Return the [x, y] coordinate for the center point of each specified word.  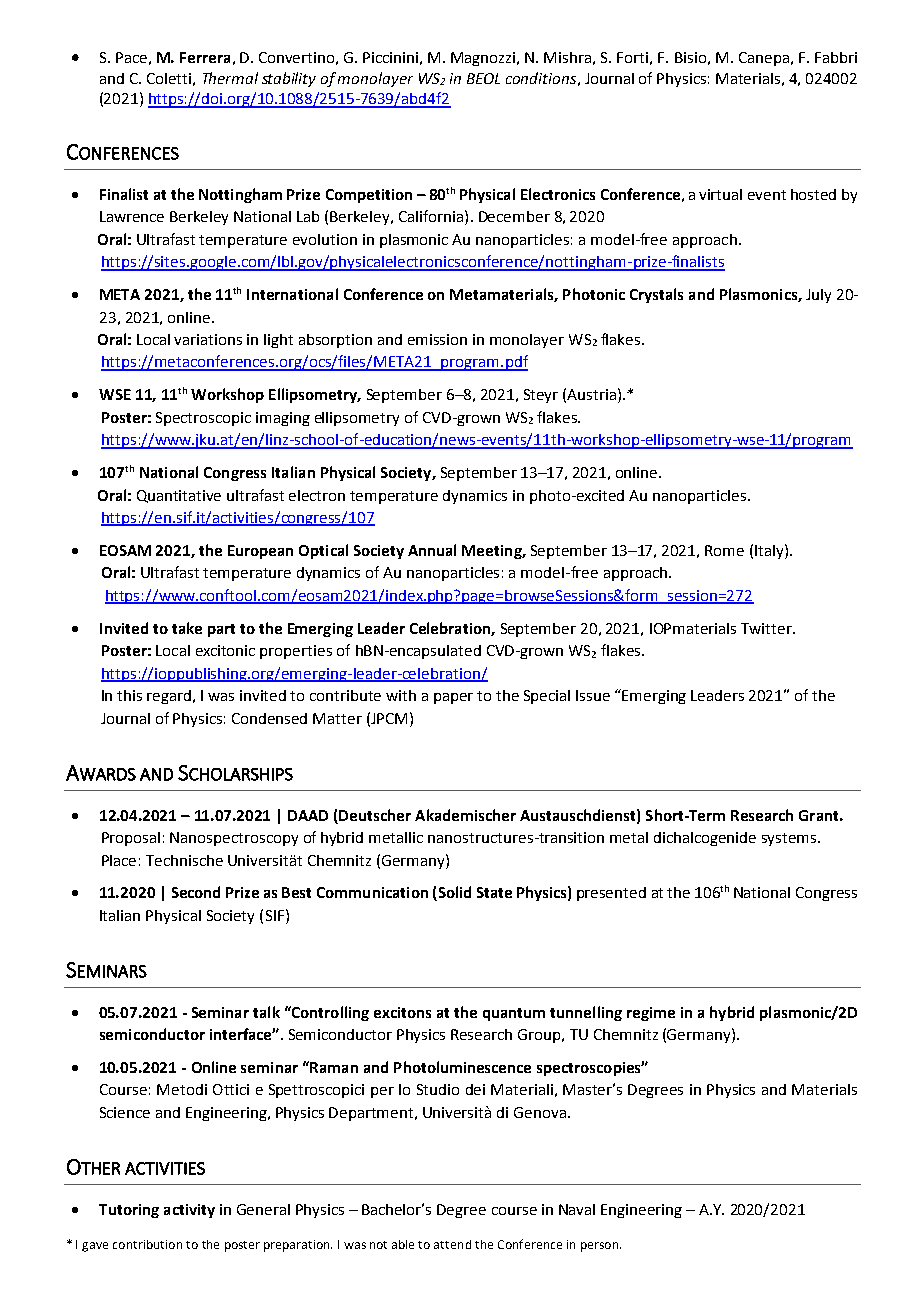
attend [452, 1244]
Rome [724, 550]
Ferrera [205, 57]
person [601, 1247]
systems [790, 839]
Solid [453, 893]
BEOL [483, 78]
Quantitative [179, 496]
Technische [184, 860]
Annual [432, 550]
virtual [720, 194]
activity [189, 1211]
